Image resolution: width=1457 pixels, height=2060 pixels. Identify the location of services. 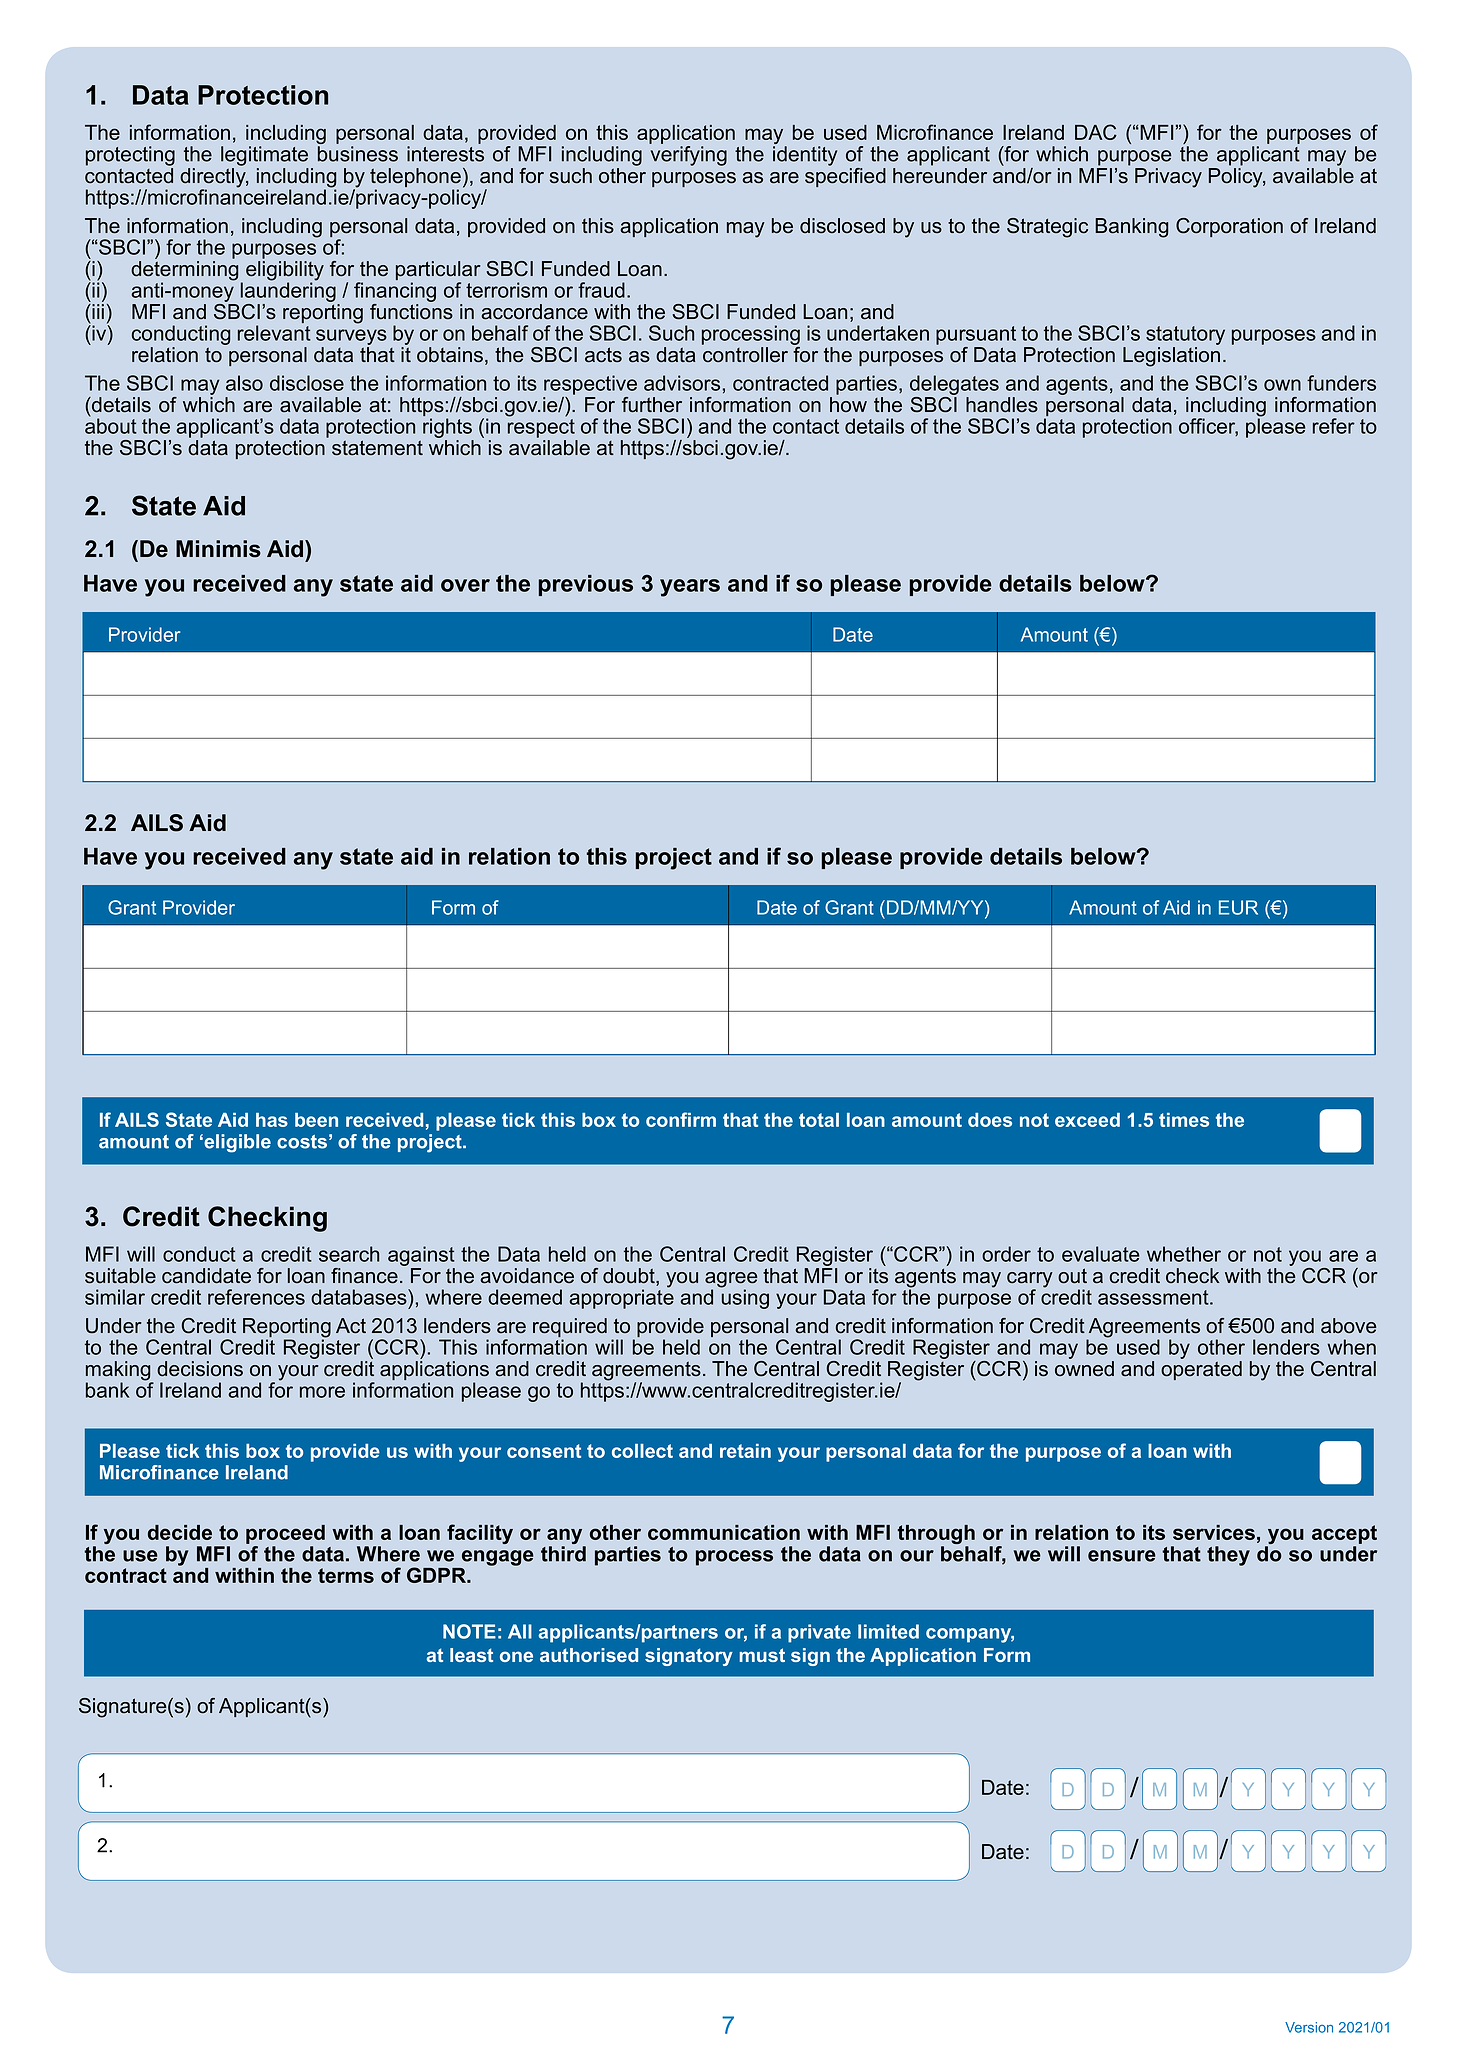
(1214, 1532).
